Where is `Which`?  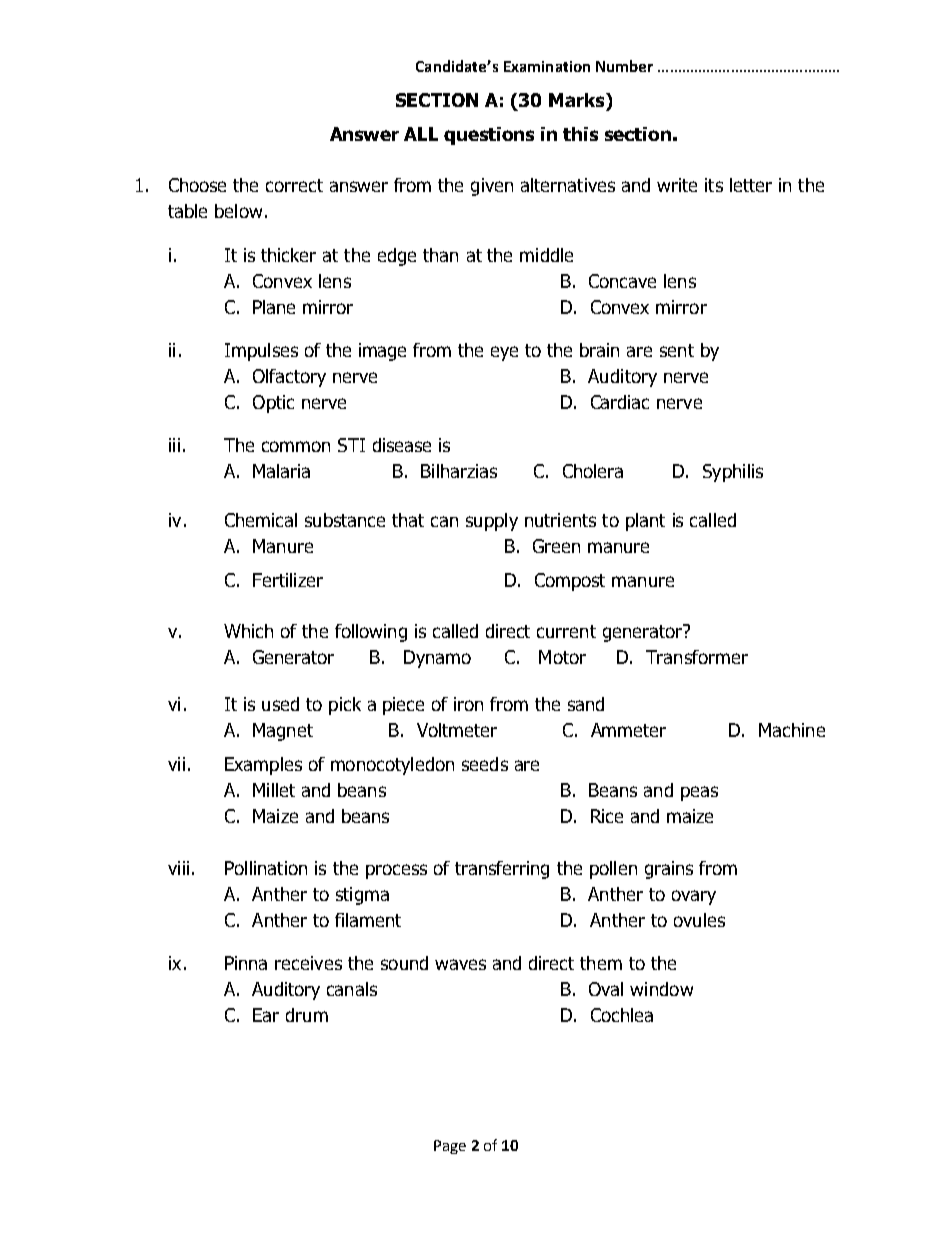 Which is located at coordinates (248, 631).
